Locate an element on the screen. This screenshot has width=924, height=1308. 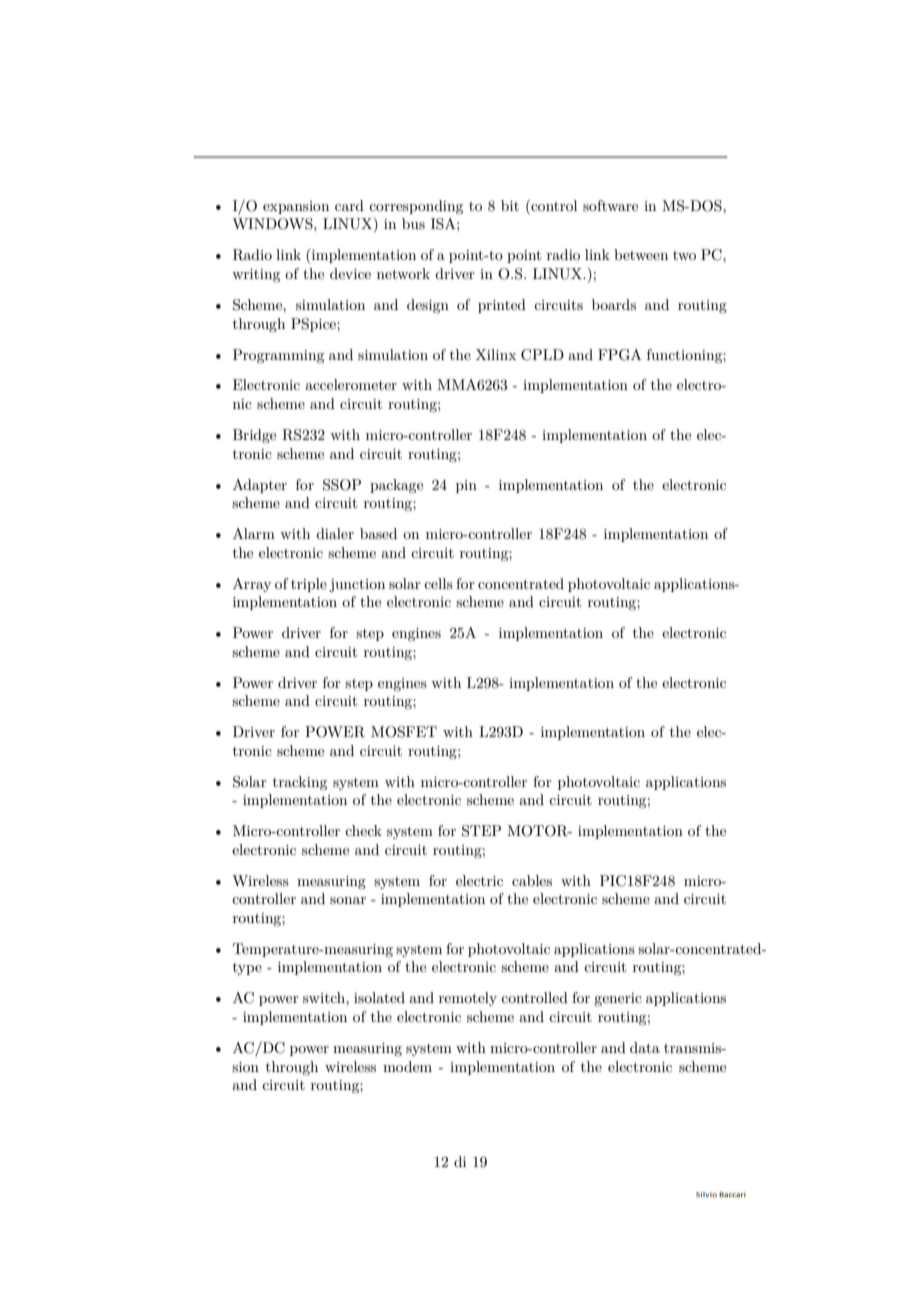
cells is located at coordinates (438, 583).
